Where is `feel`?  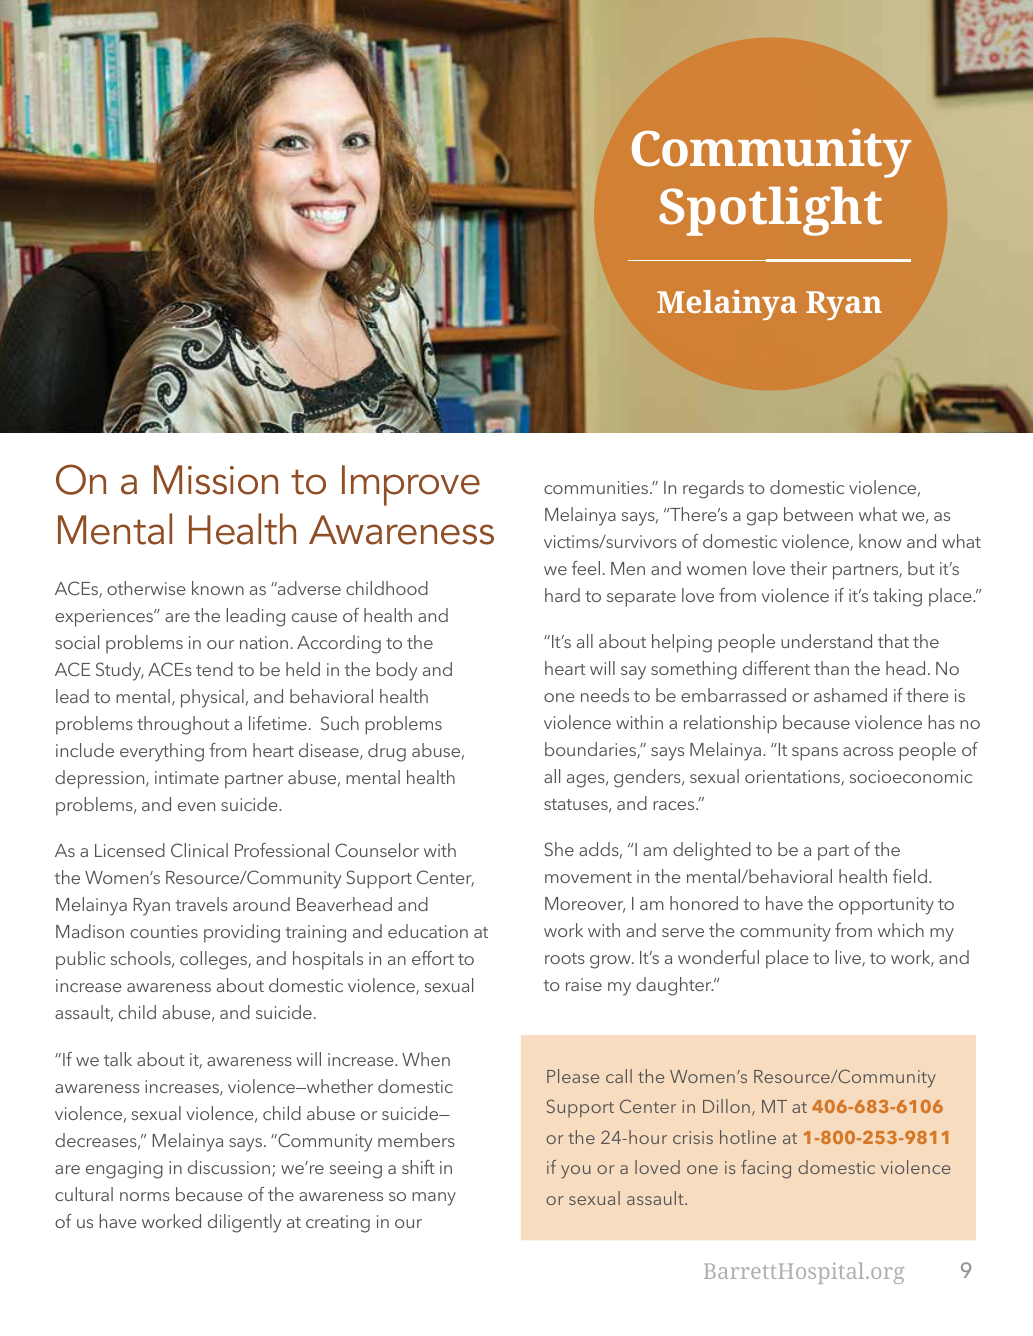 feel is located at coordinates (586, 568).
